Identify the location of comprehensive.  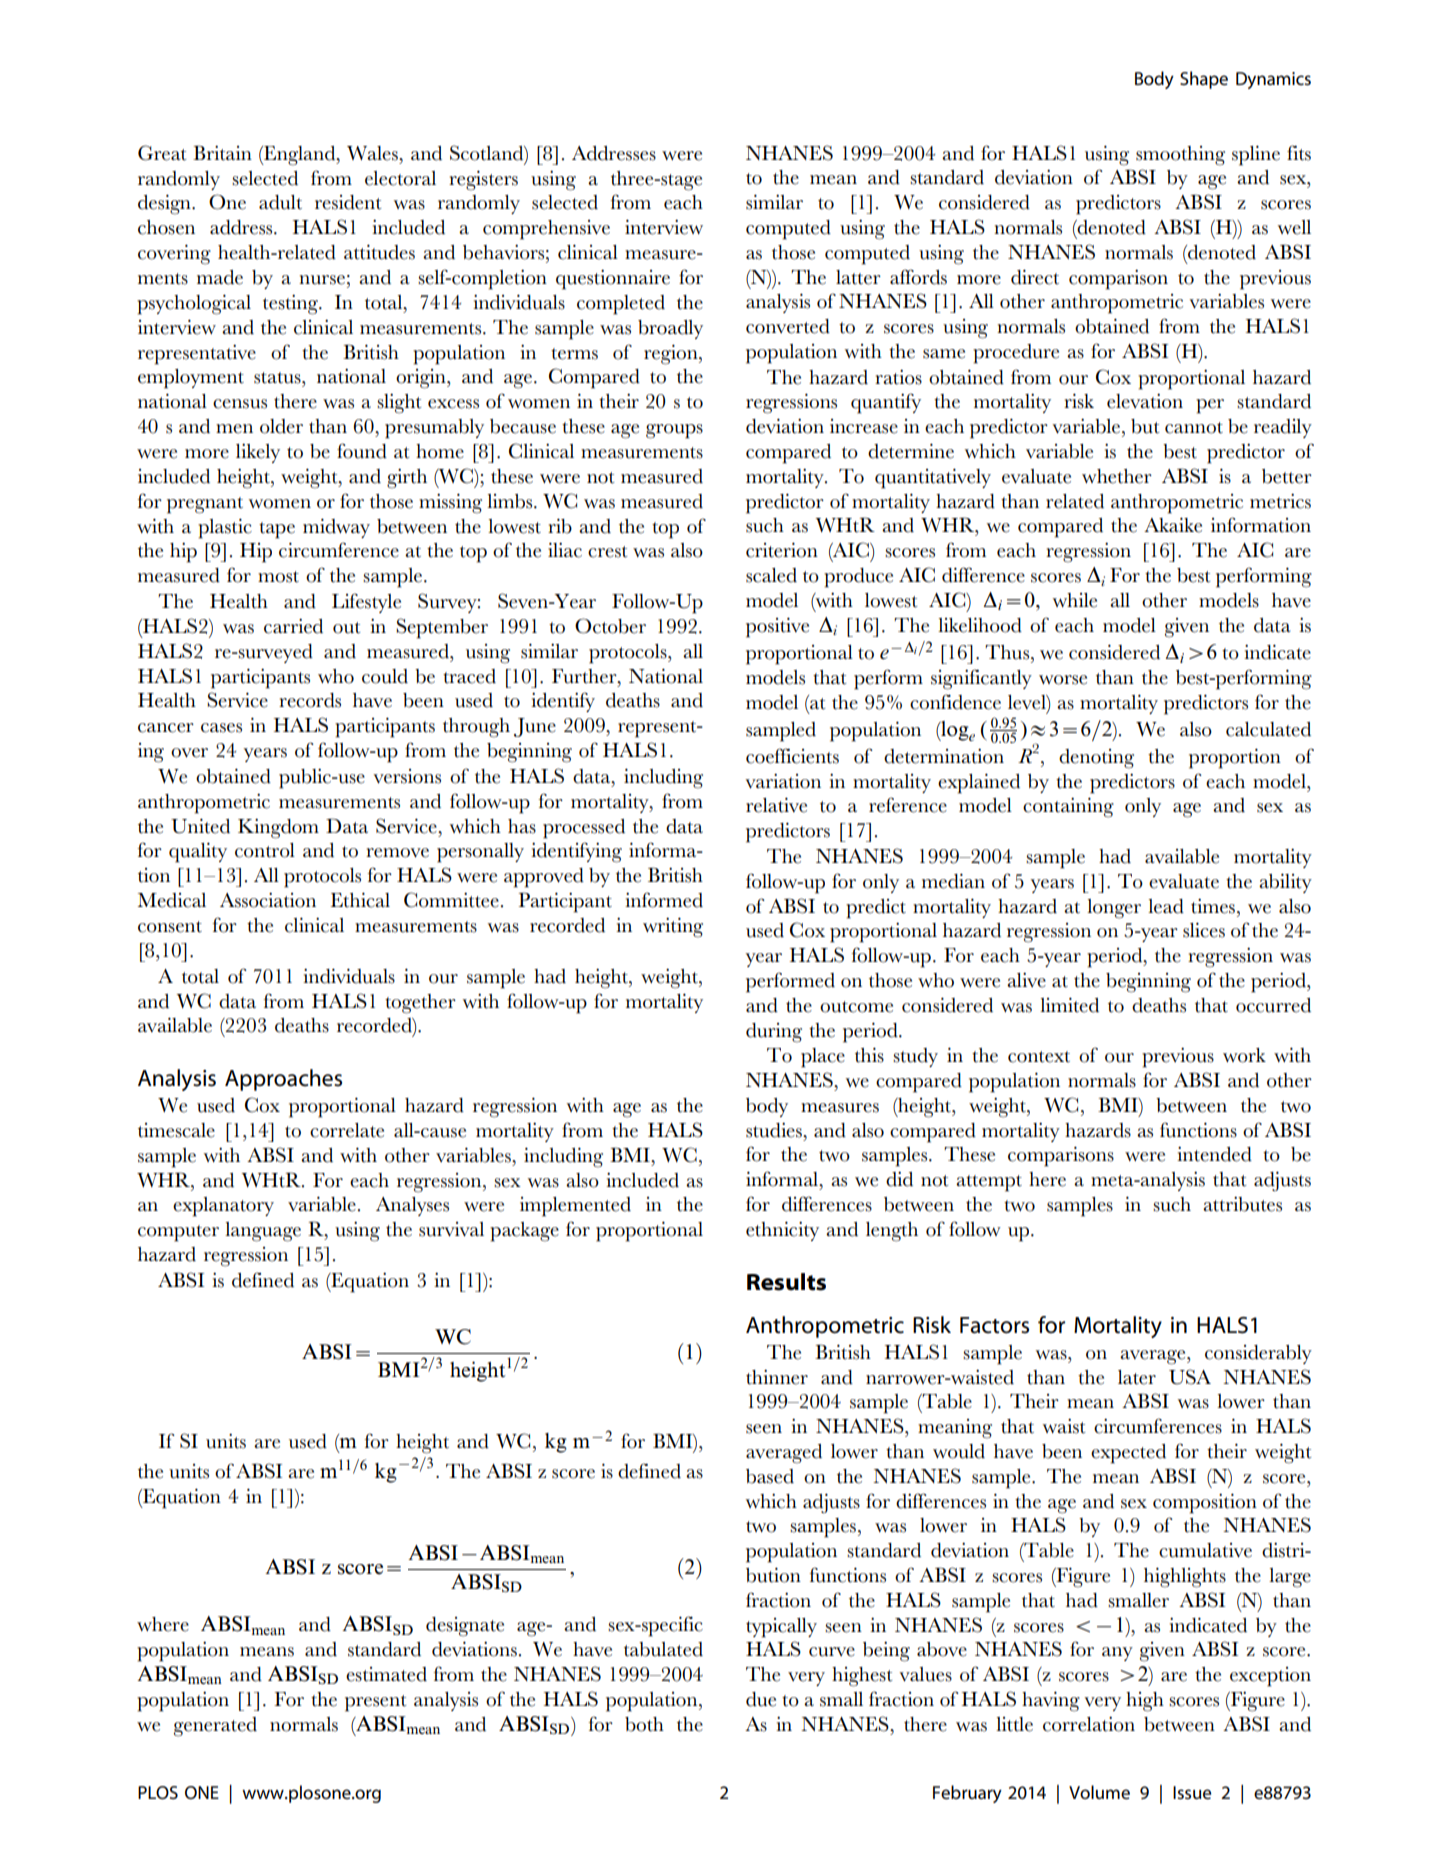
(546, 230).
